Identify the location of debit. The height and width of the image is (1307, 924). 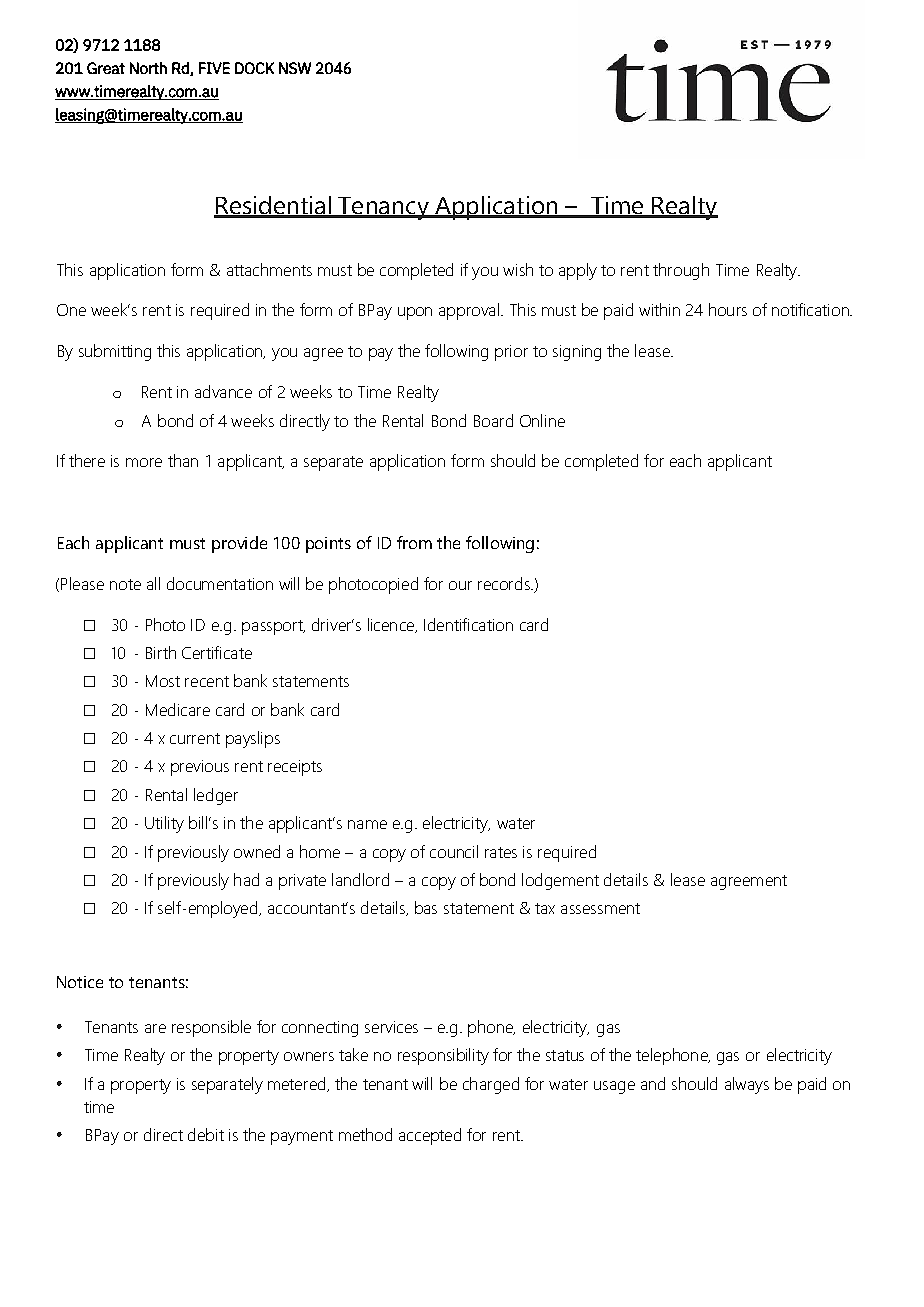
(206, 1134).
